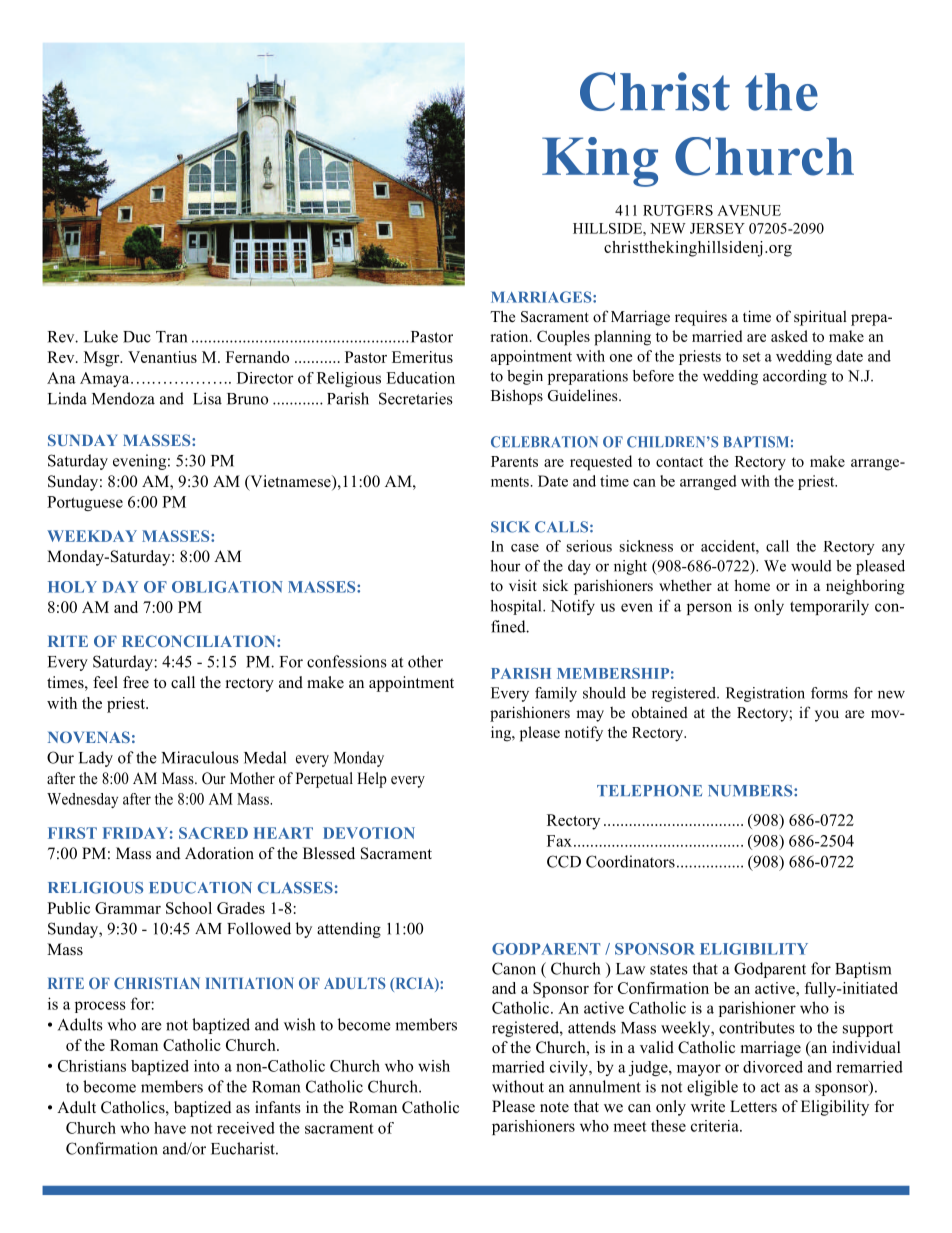  Describe the element at coordinates (189, 908) in the screenshot. I see `School` at that location.
